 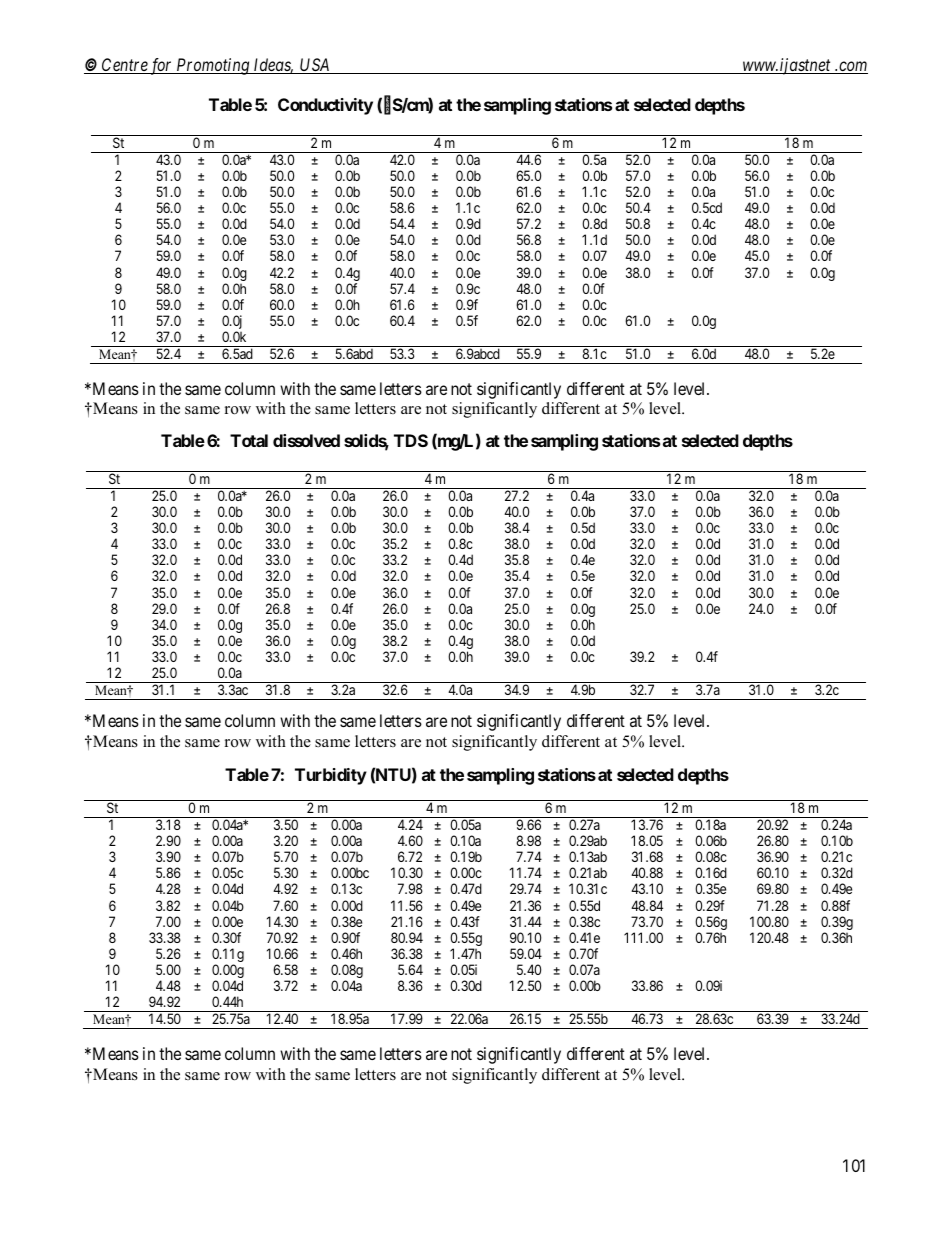 What do you see at coordinates (411, 440) in the screenshot?
I see `TDS` at bounding box center [411, 440].
